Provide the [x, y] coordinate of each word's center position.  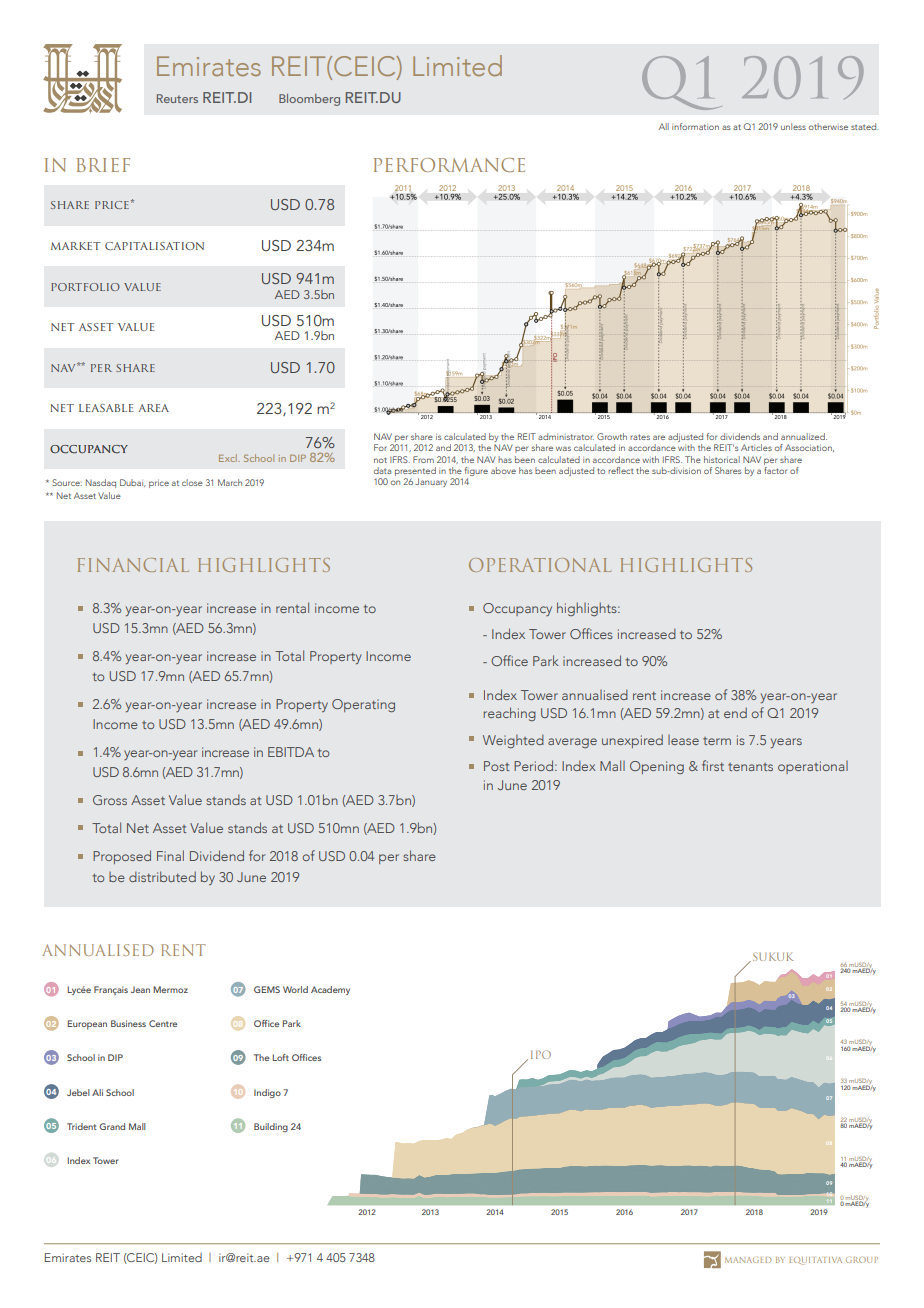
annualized [804, 436]
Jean [140, 989]
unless [793, 126]
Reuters [177, 98]
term [717, 741]
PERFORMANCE [449, 165]
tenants [750, 767]
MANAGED [748, 1260]
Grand [112, 1126]
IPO [541, 1055]
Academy [330, 990]
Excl [229, 458]
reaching [509, 714]
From [423, 459]
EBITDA [291, 752]
